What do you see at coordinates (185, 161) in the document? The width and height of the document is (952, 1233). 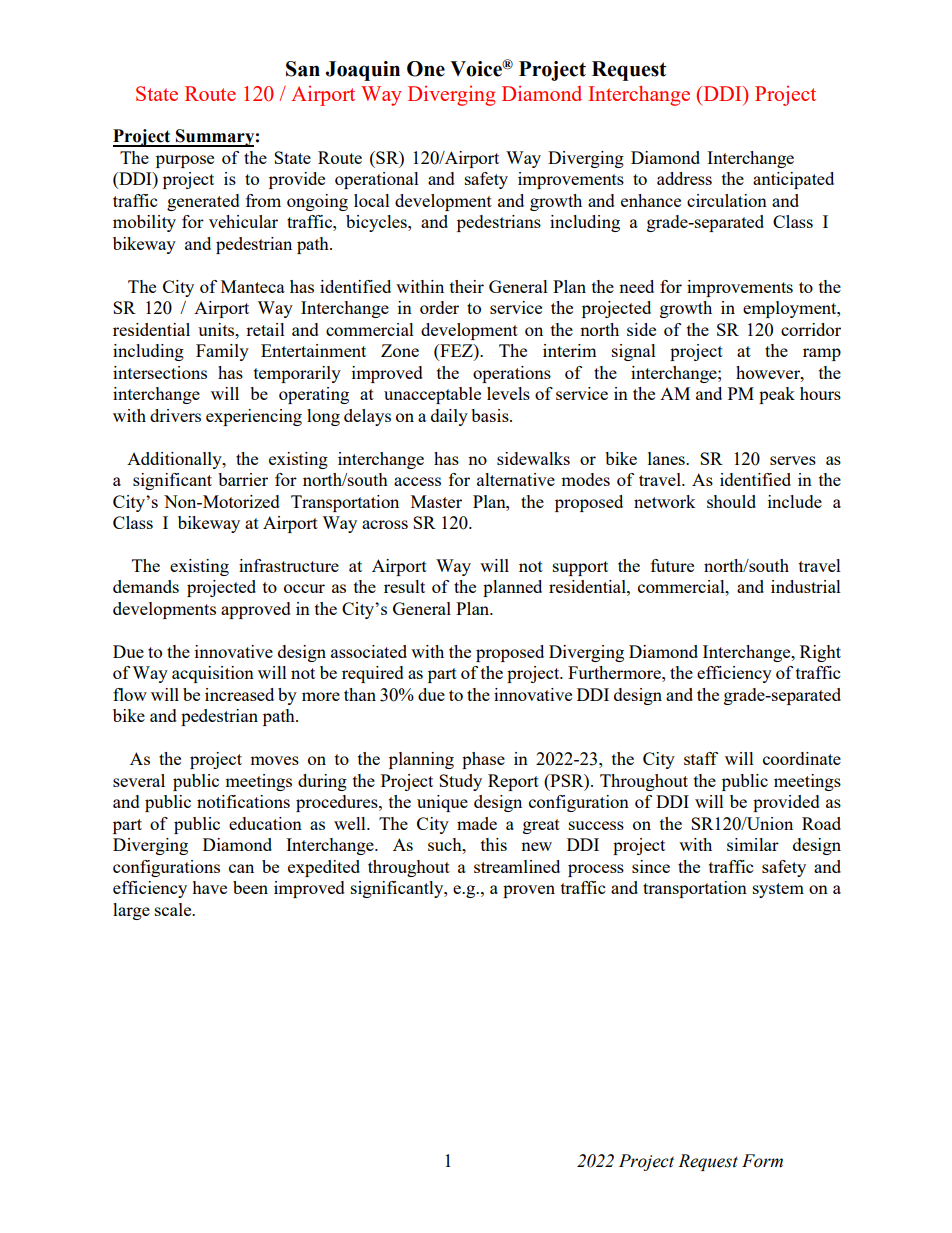 I see `purpose` at bounding box center [185, 161].
